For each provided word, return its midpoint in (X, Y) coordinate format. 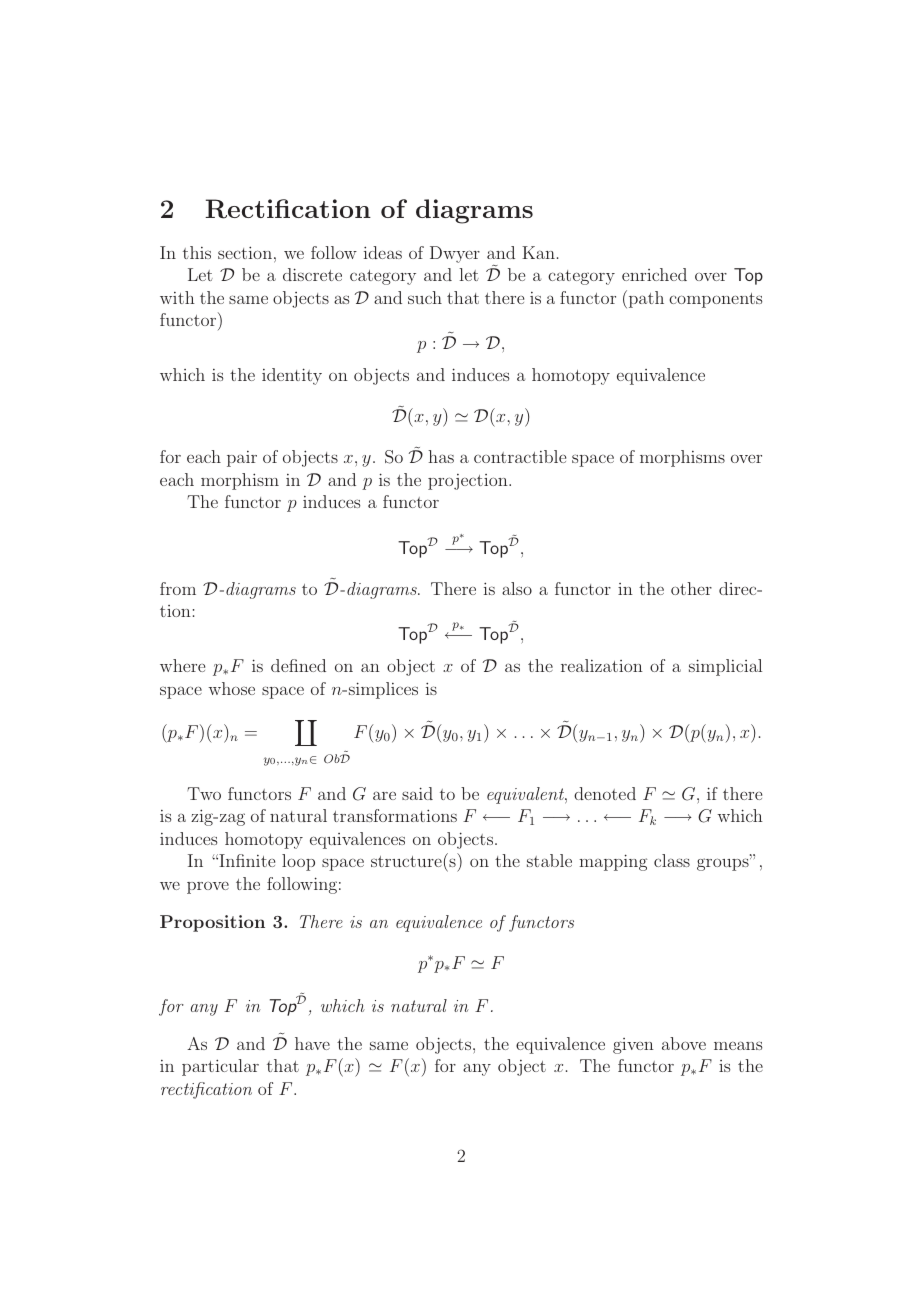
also (517, 588)
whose (231, 688)
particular (220, 1067)
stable (549, 860)
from (178, 588)
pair (242, 459)
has (441, 456)
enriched (654, 274)
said (417, 793)
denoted (605, 793)
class (672, 860)
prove (208, 888)
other (691, 588)
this (197, 252)
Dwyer (455, 254)
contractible (520, 456)
